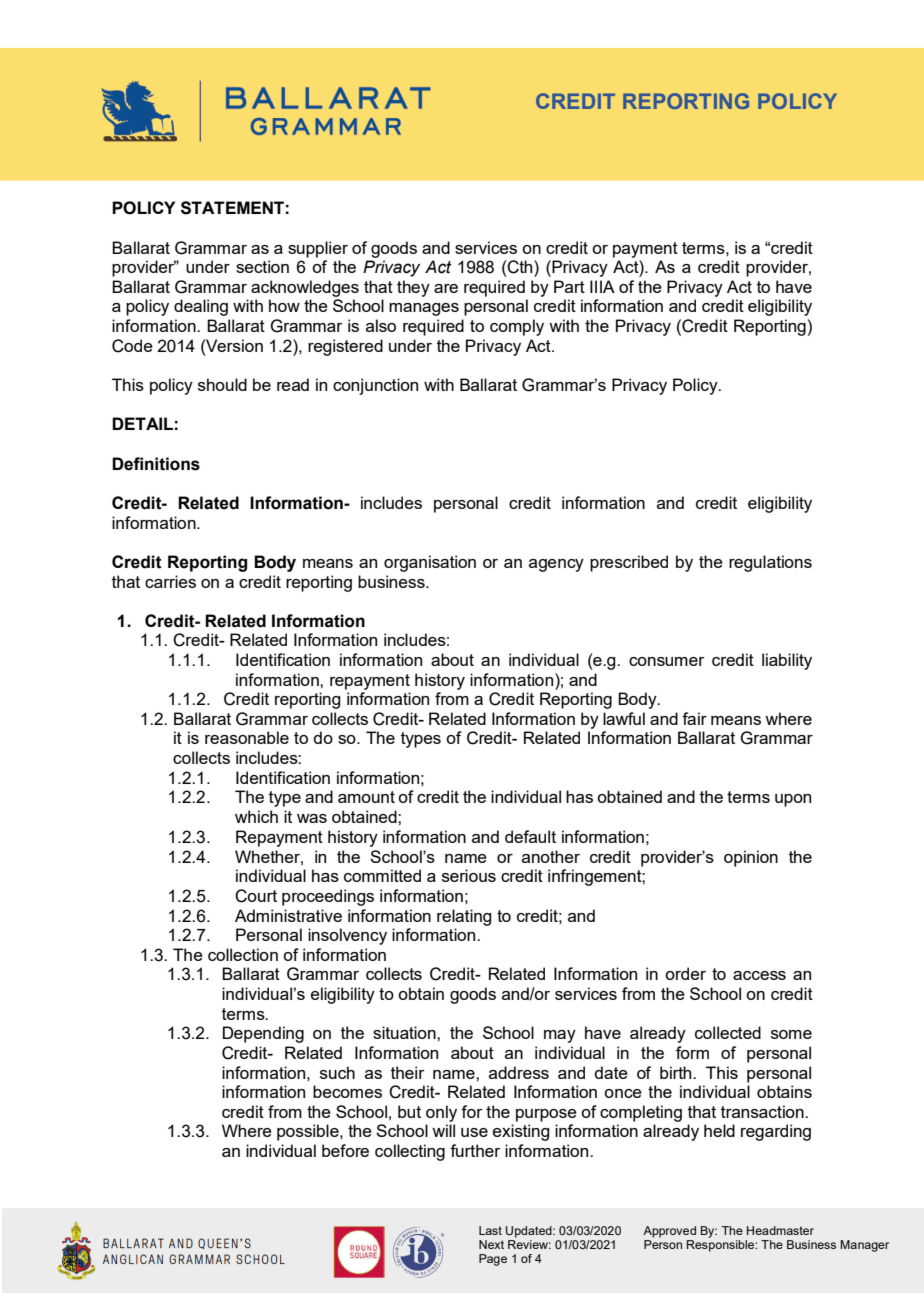  What do you see at coordinates (464, 917) in the image?
I see `relating` at bounding box center [464, 917].
